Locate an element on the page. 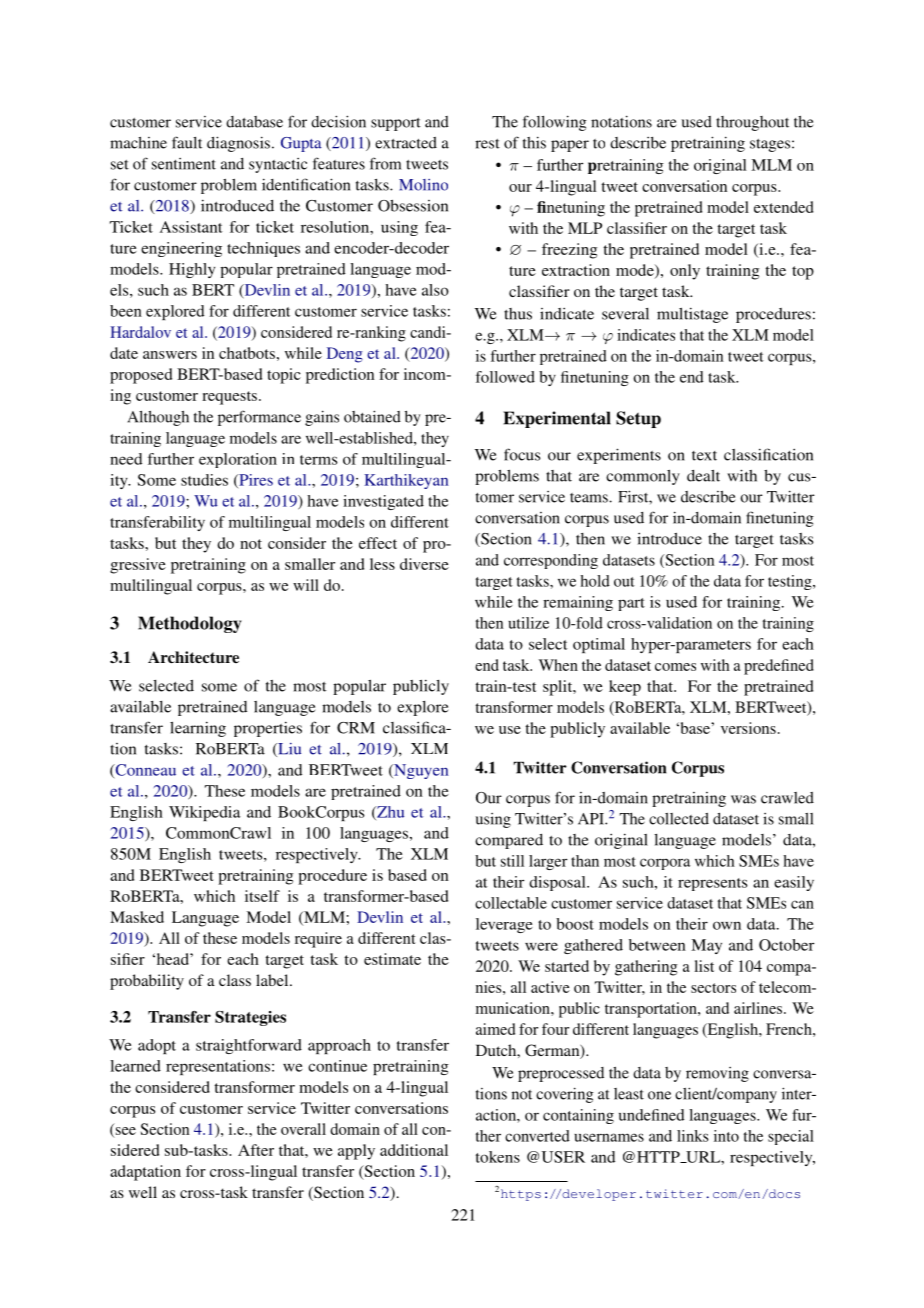  chatbots is located at coordinates (247, 353).
